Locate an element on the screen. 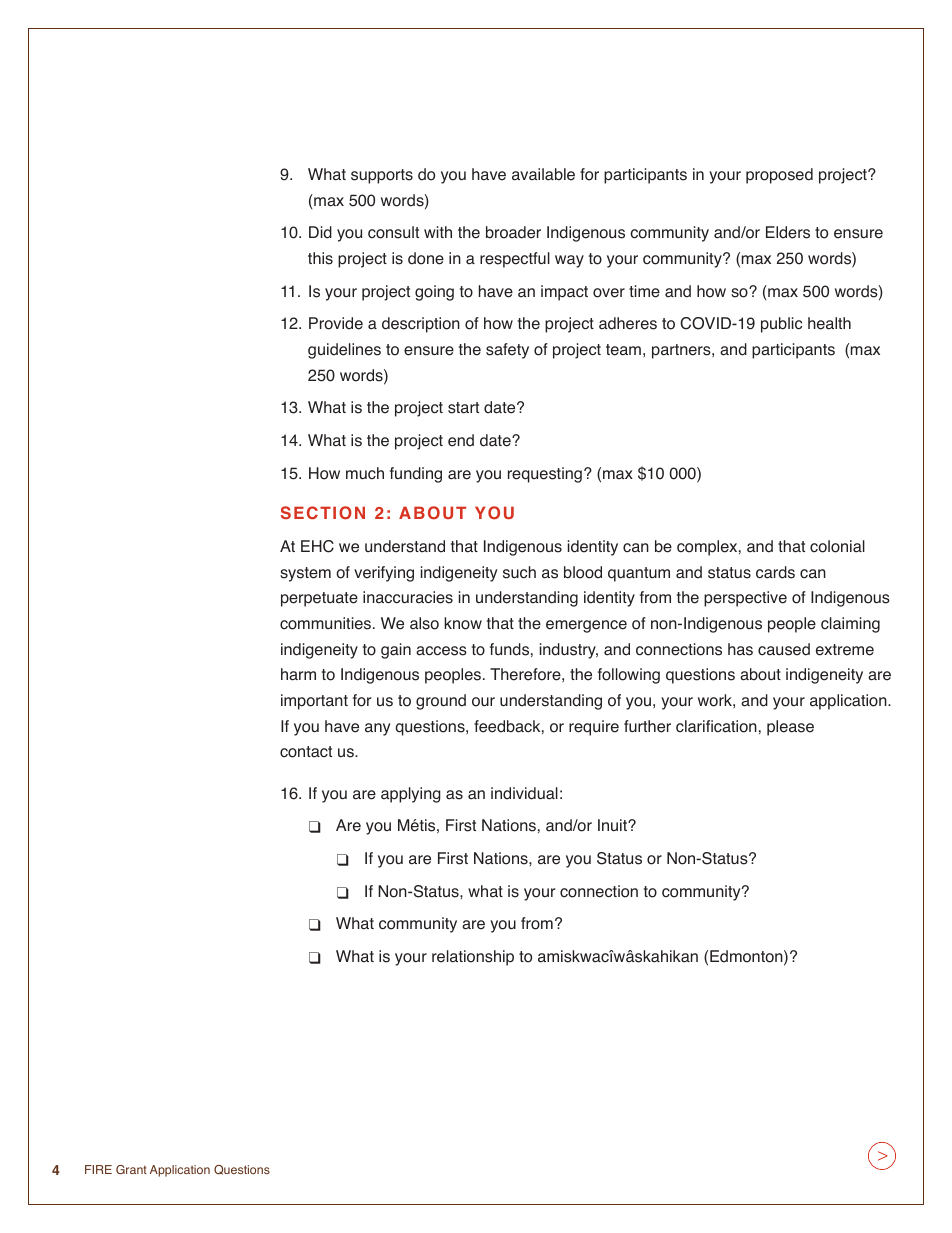 The image size is (952, 1233). end is located at coordinates (461, 440).
